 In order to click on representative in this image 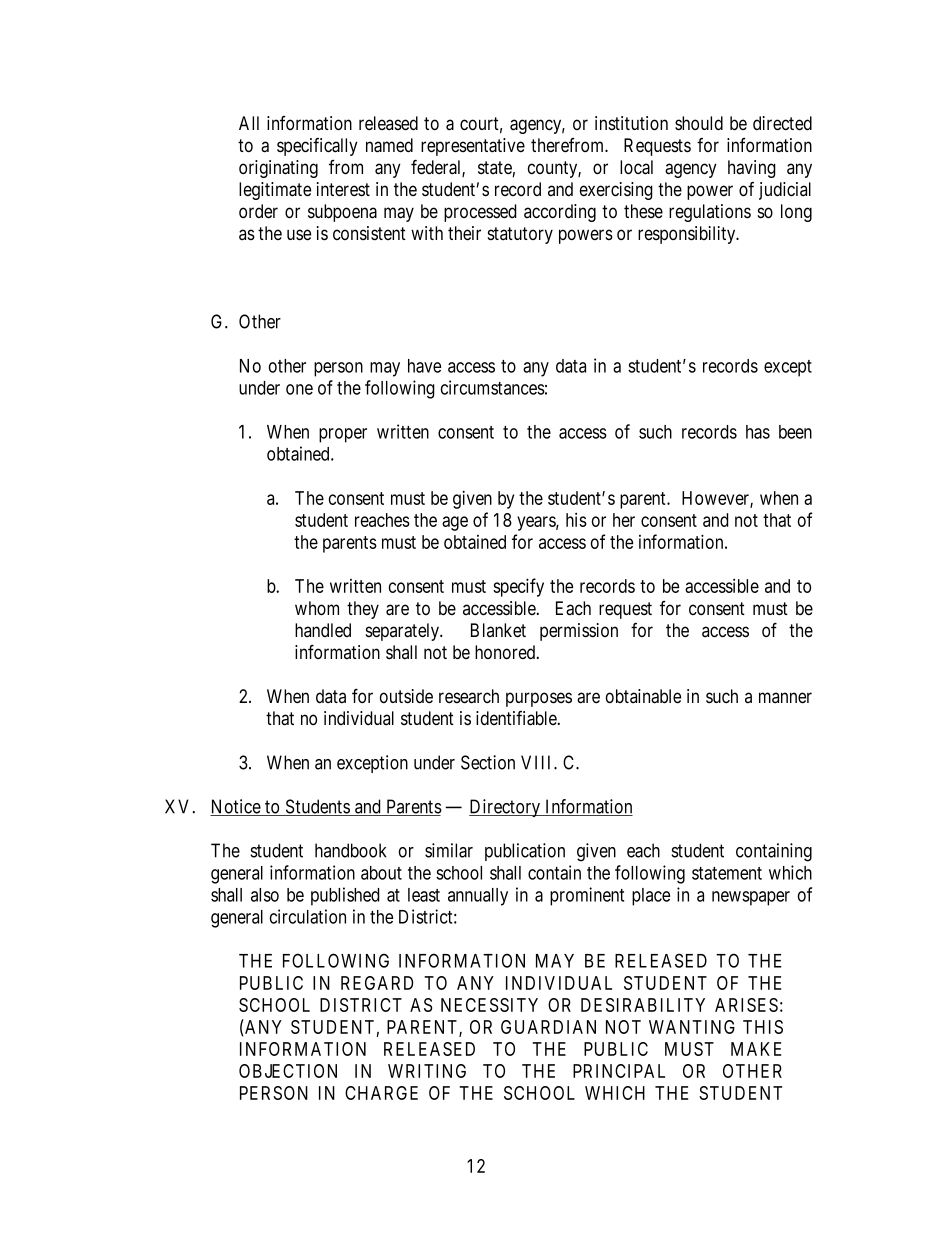, I will do `click(473, 147)`.
